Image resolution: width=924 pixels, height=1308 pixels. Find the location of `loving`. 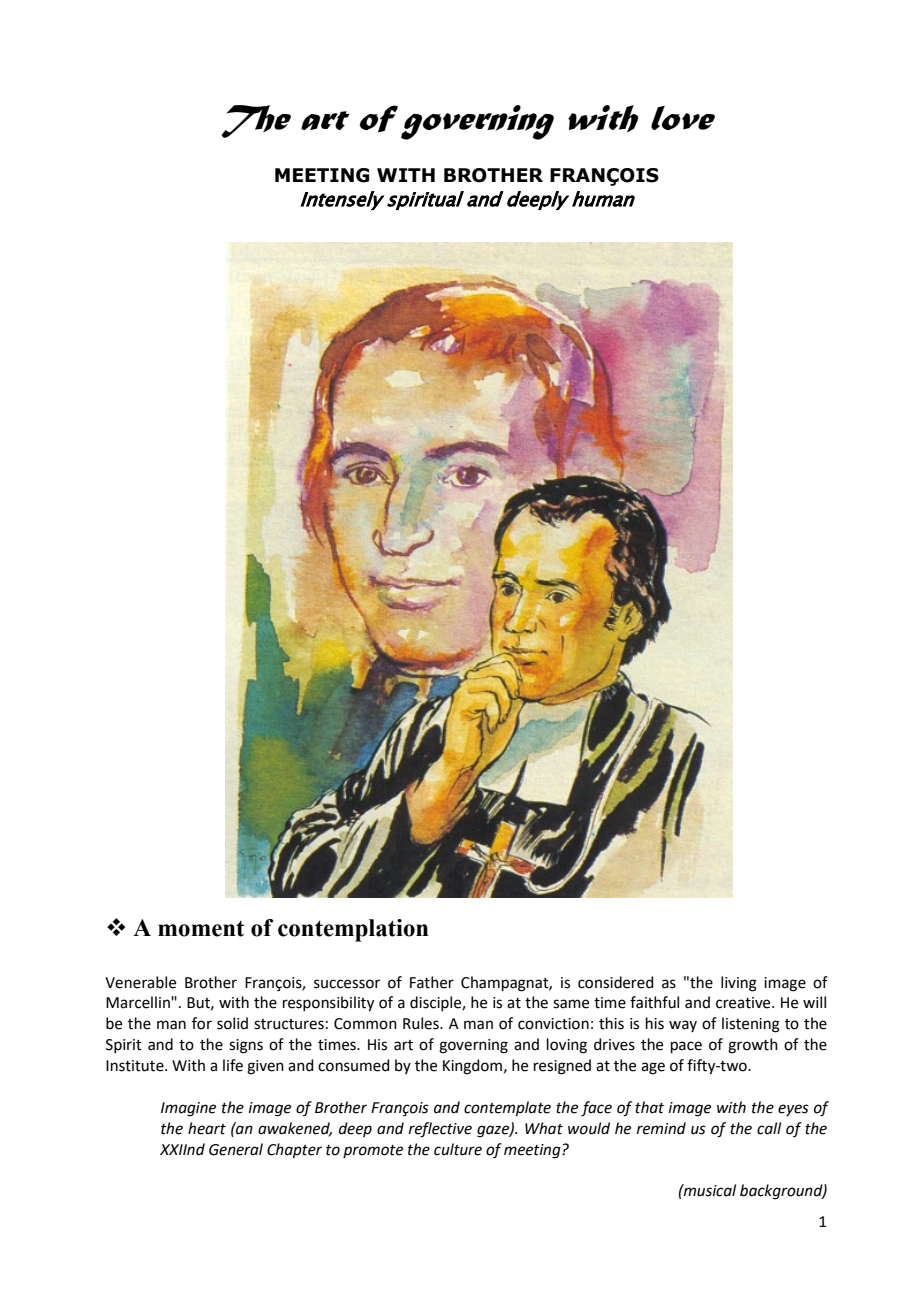

loving is located at coordinates (567, 1046).
